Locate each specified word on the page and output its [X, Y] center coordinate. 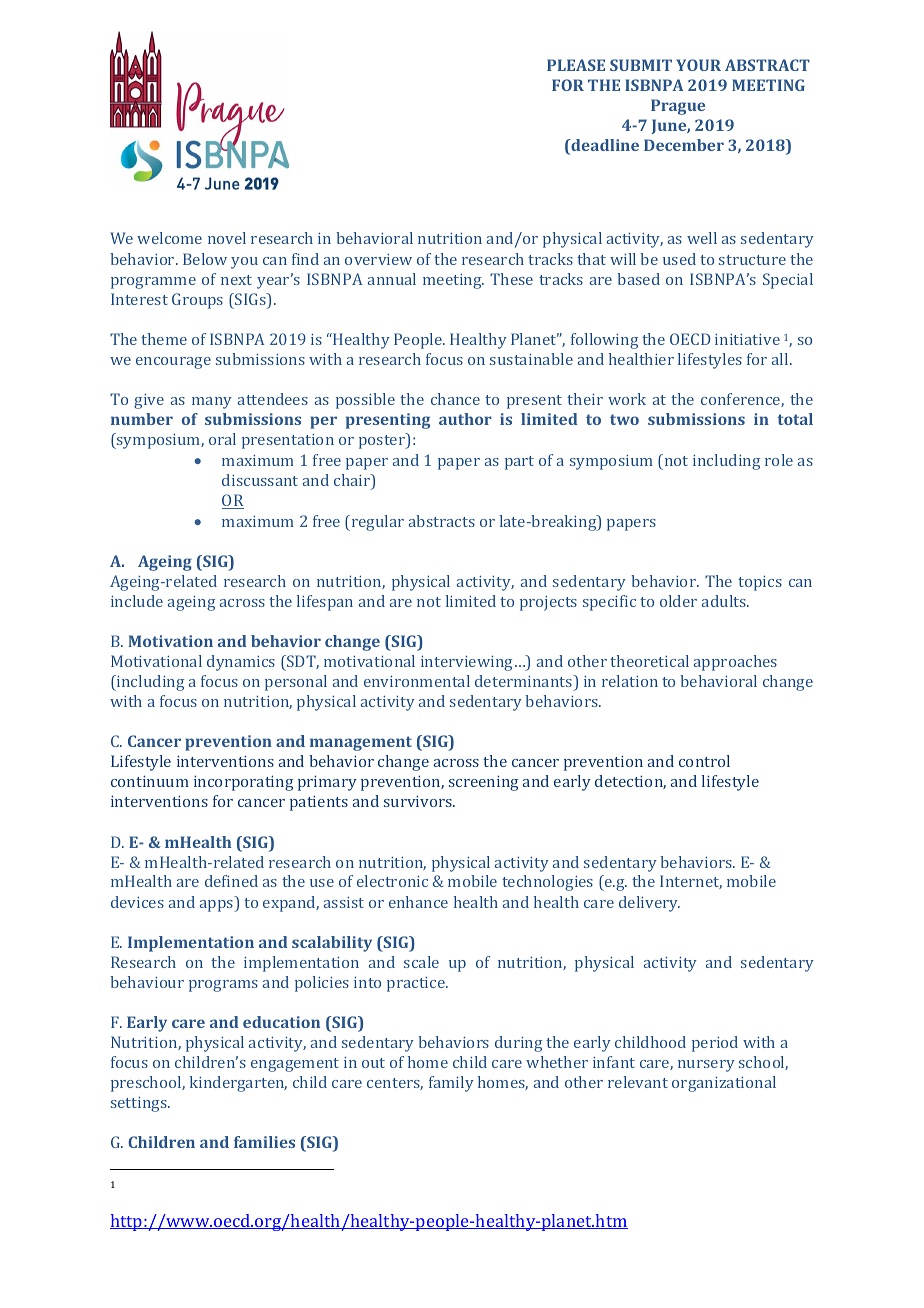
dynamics [241, 663]
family [451, 1084]
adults [725, 601]
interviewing [468, 663]
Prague [678, 107]
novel [227, 238]
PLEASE [576, 65]
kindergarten [238, 1084]
